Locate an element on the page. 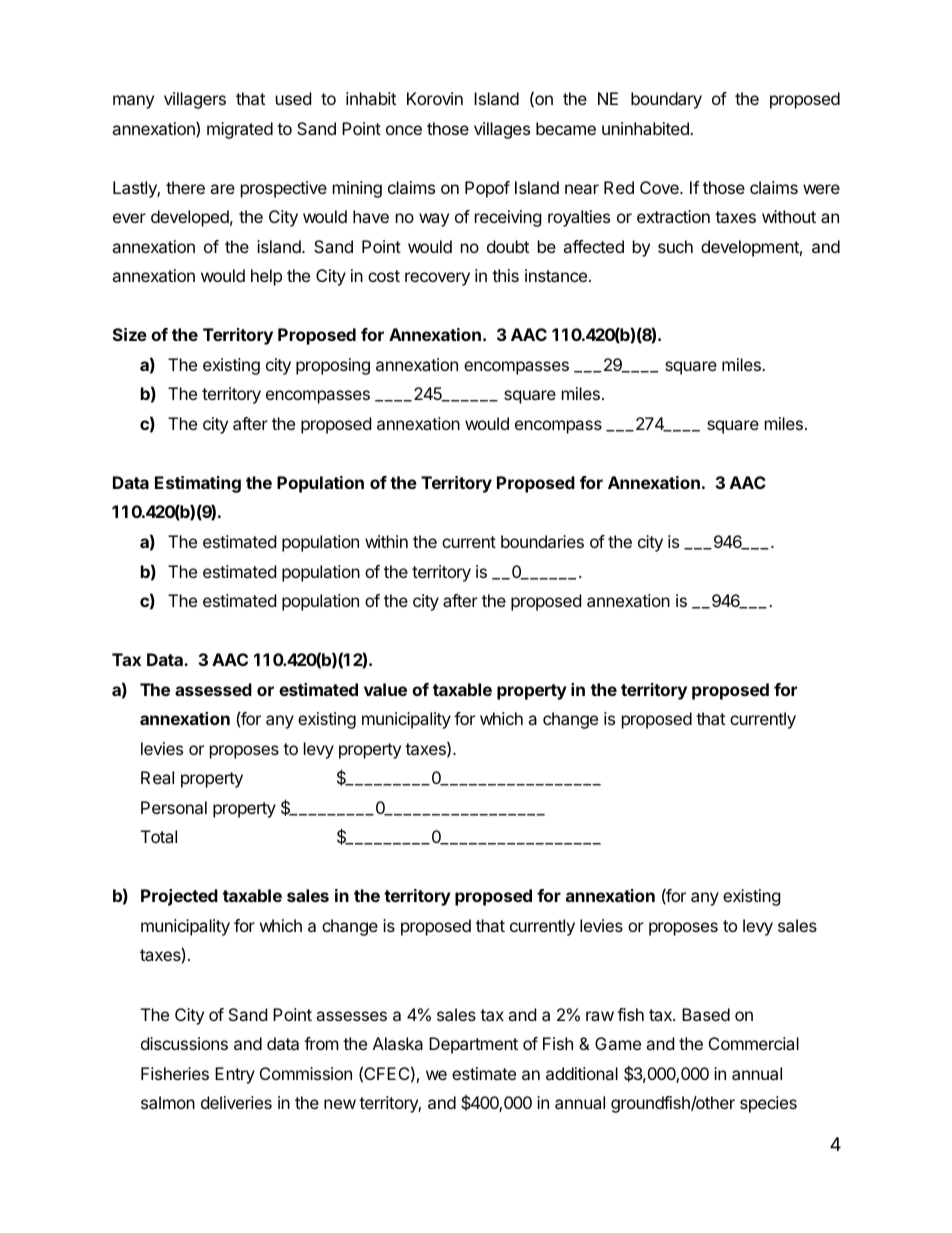  villages is located at coordinates (502, 130).
